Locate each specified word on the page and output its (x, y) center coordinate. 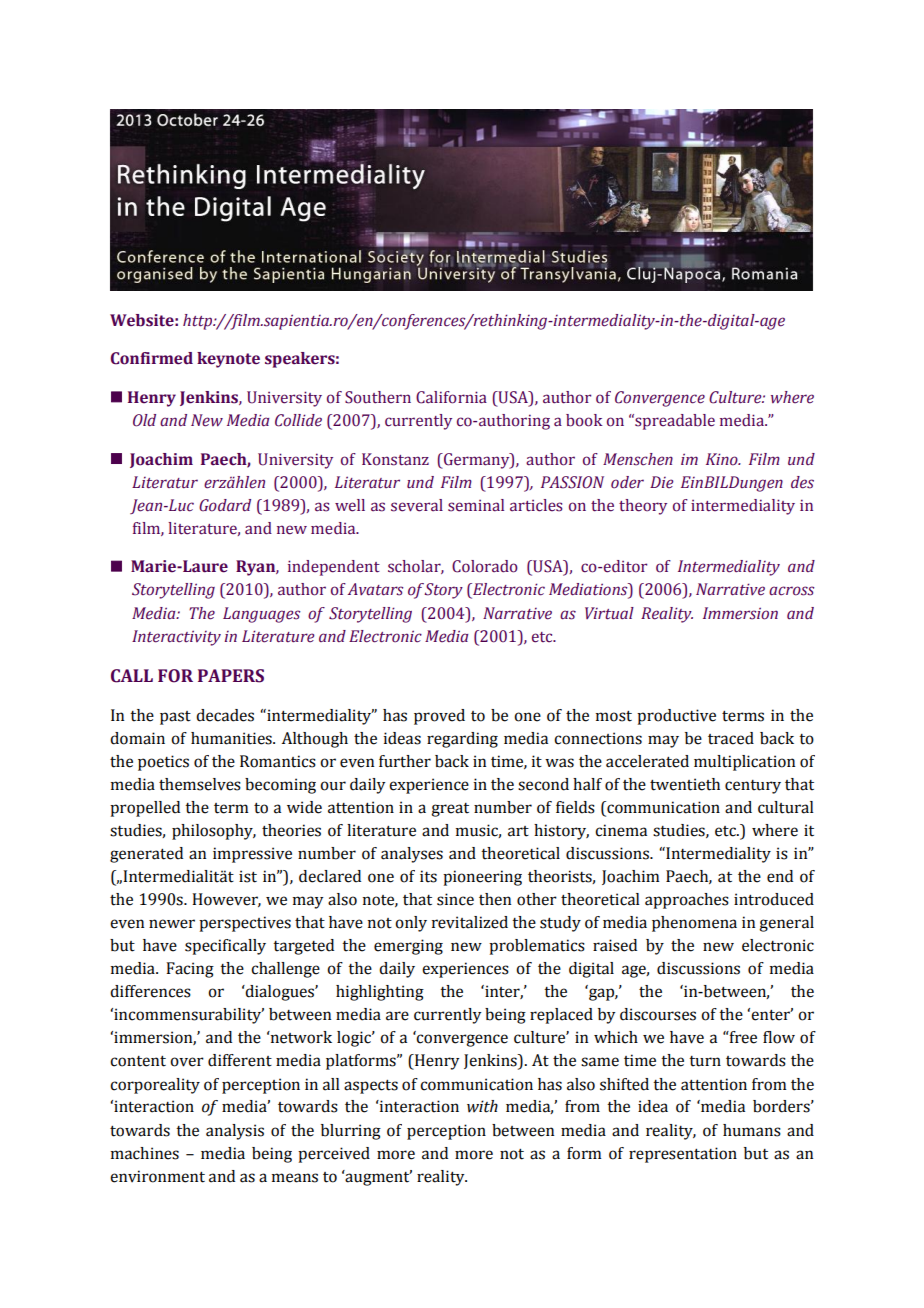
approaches (687, 901)
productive (676, 717)
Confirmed (152, 358)
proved (439, 717)
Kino (723, 459)
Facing (190, 970)
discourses (658, 1014)
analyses (412, 855)
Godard (225, 505)
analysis (235, 1132)
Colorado (485, 566)
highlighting (380, 993)
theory (643, 507)
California (451, 397)
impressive (252, 855)
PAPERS (231, 676)
